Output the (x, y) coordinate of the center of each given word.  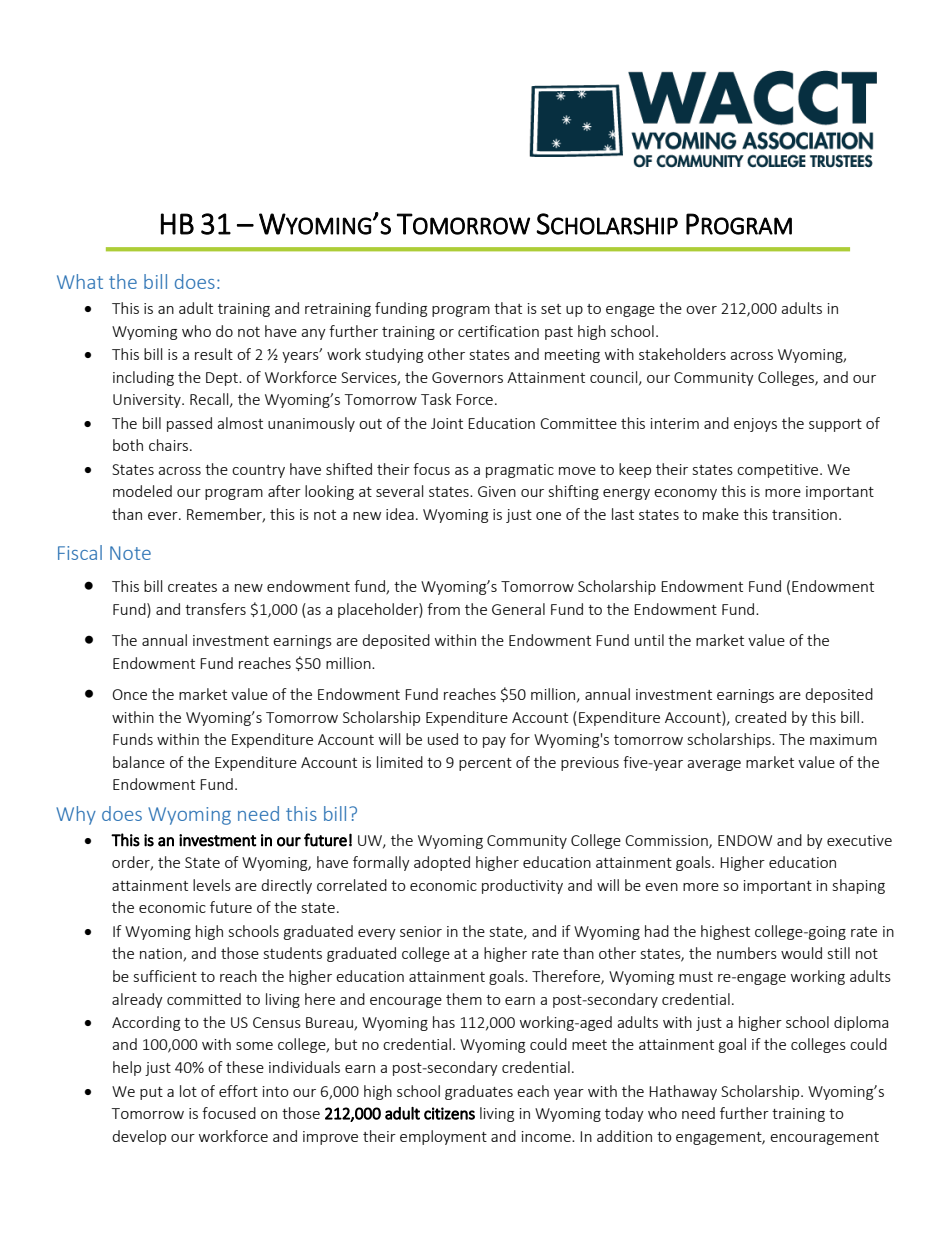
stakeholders (682, 354)
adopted (442, 863)
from (443, 609)
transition (804, 514)
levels (212, 885)
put (151, 1093)
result (214, 354)
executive (859, 840)
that (508, 308)
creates (192, 587)
